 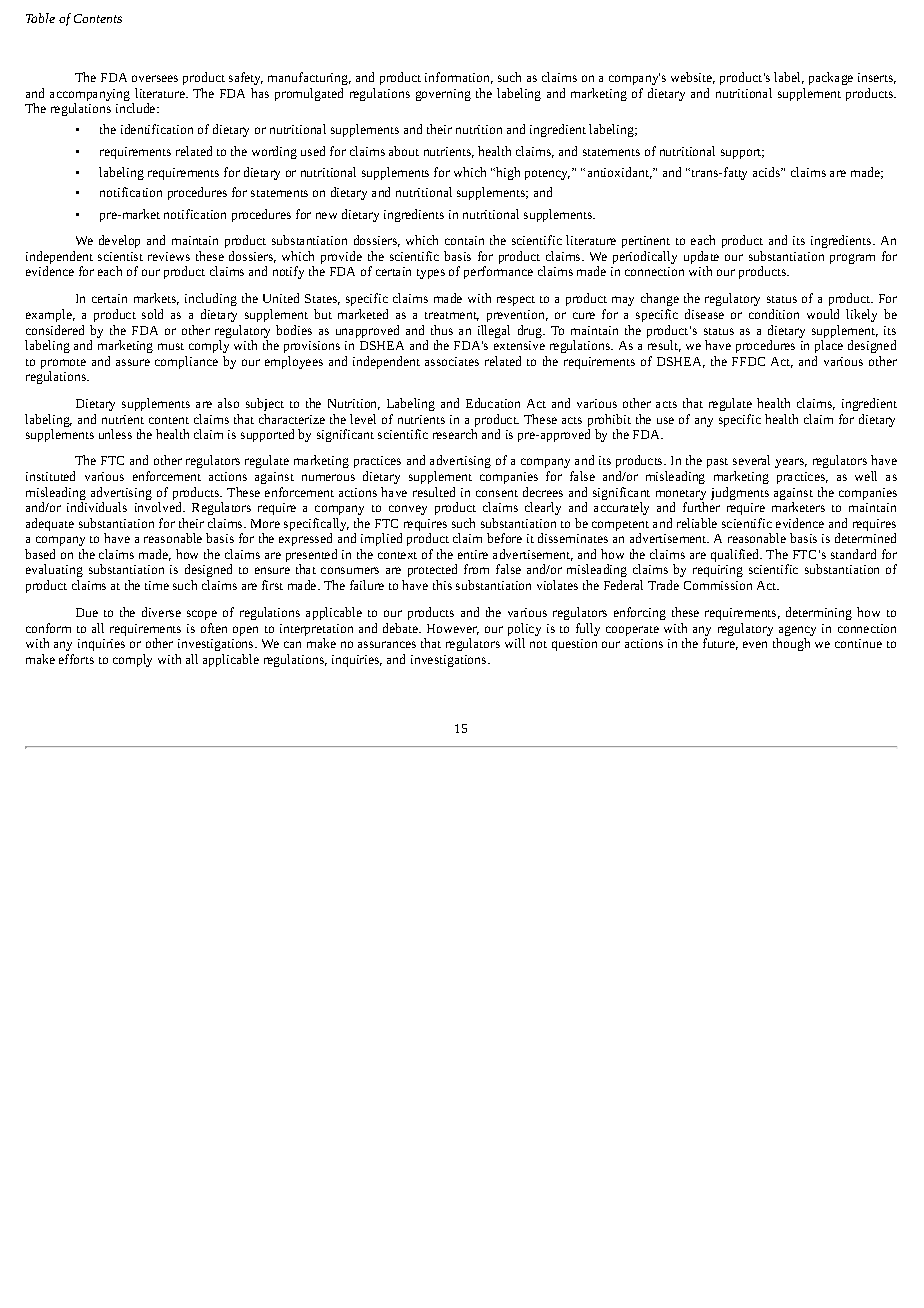 I want to click on research, so click(x=455, y=434).
